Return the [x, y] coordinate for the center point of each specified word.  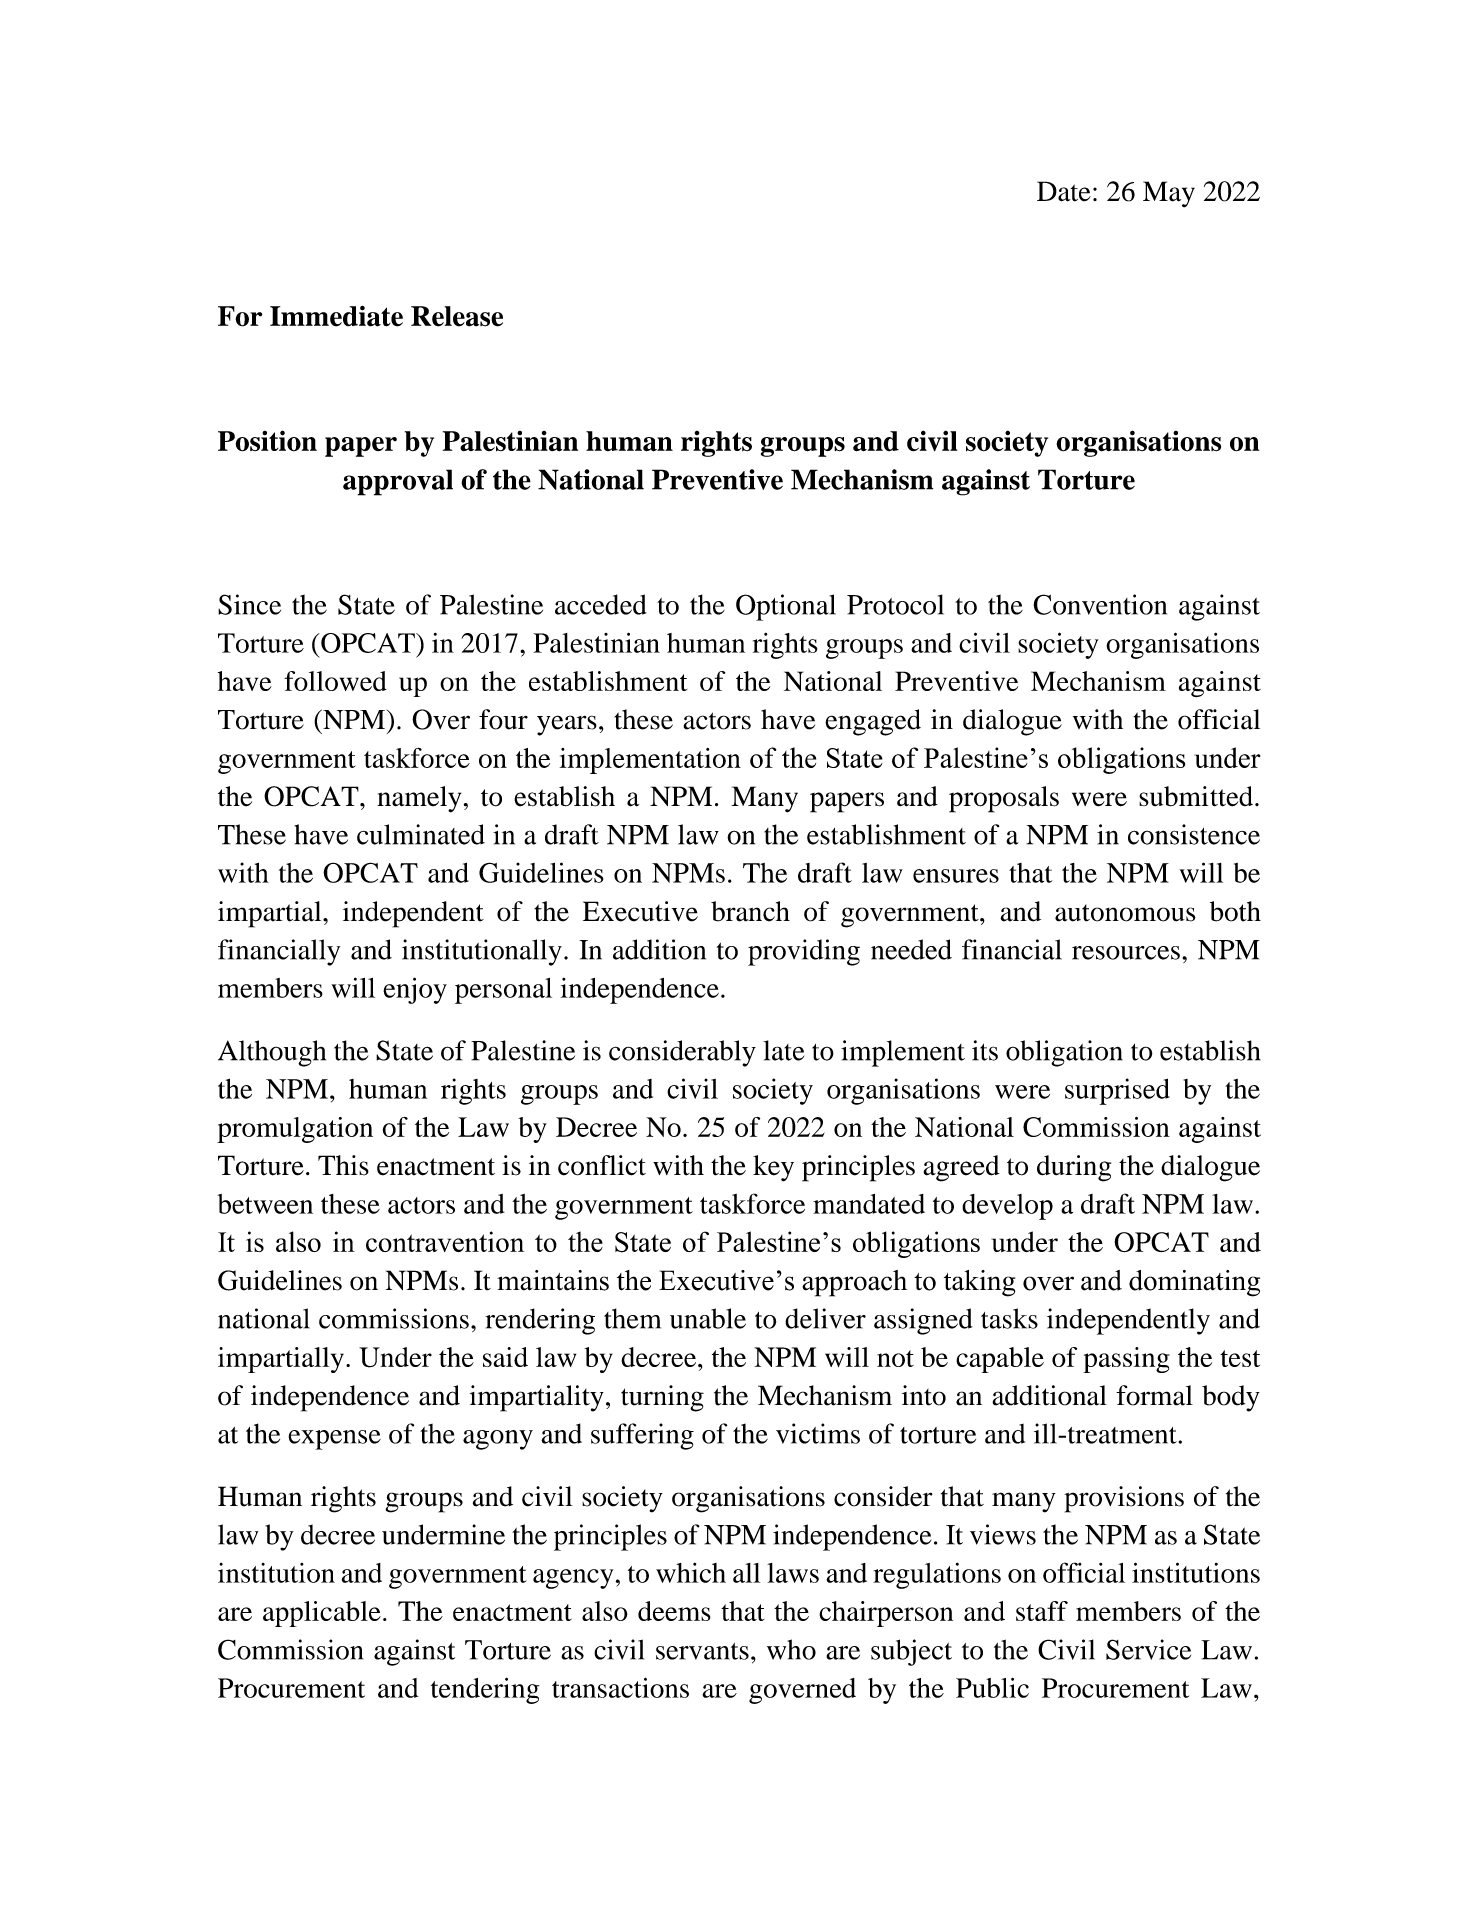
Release [457, 316]
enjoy [415, 990]
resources [1126, 953]
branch [750, 911]
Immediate [336, 316]
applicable [322, 1614]
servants [702, 1651]
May [1169, 194]
